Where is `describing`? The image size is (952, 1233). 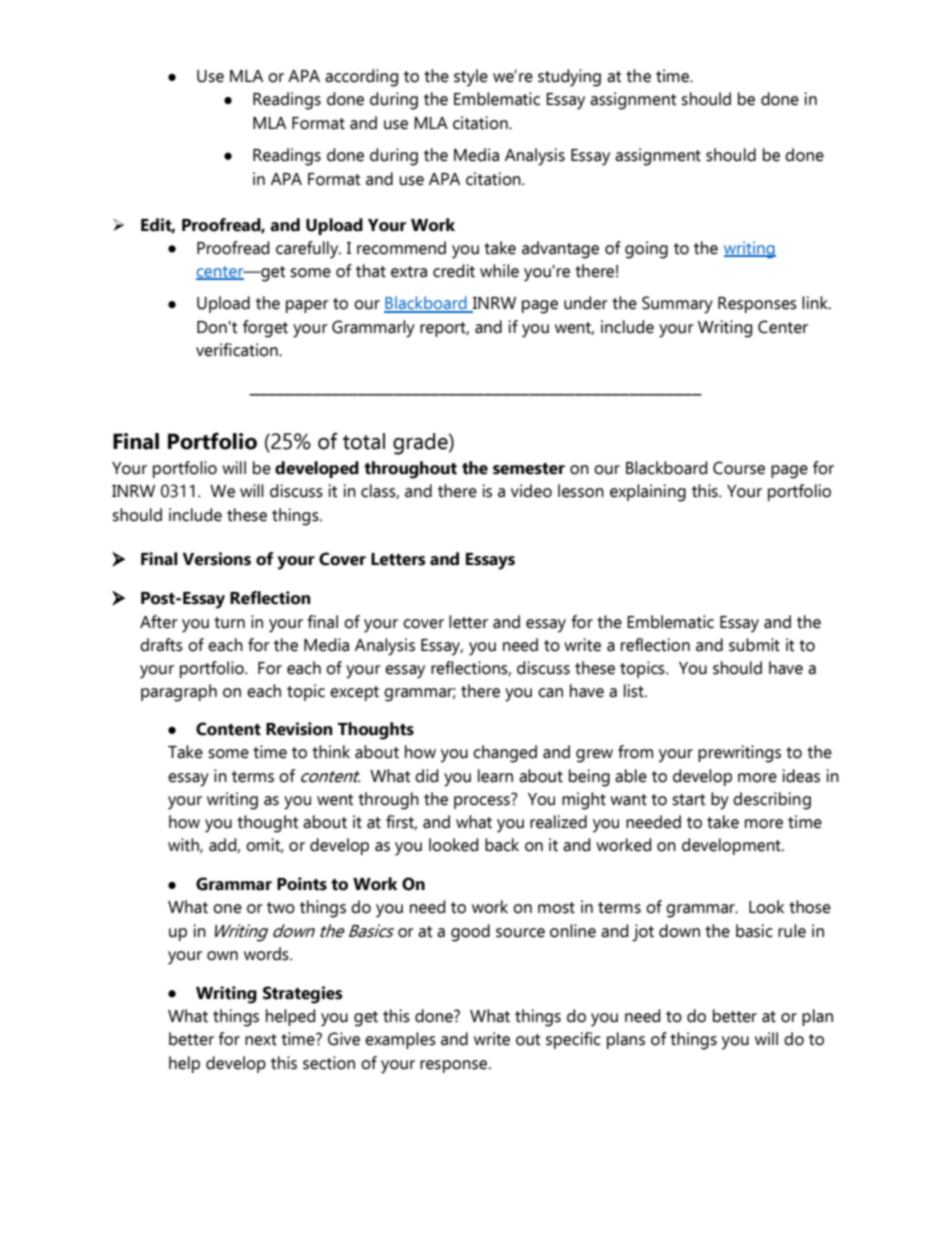
describing is located at coordinates (772, 801).
